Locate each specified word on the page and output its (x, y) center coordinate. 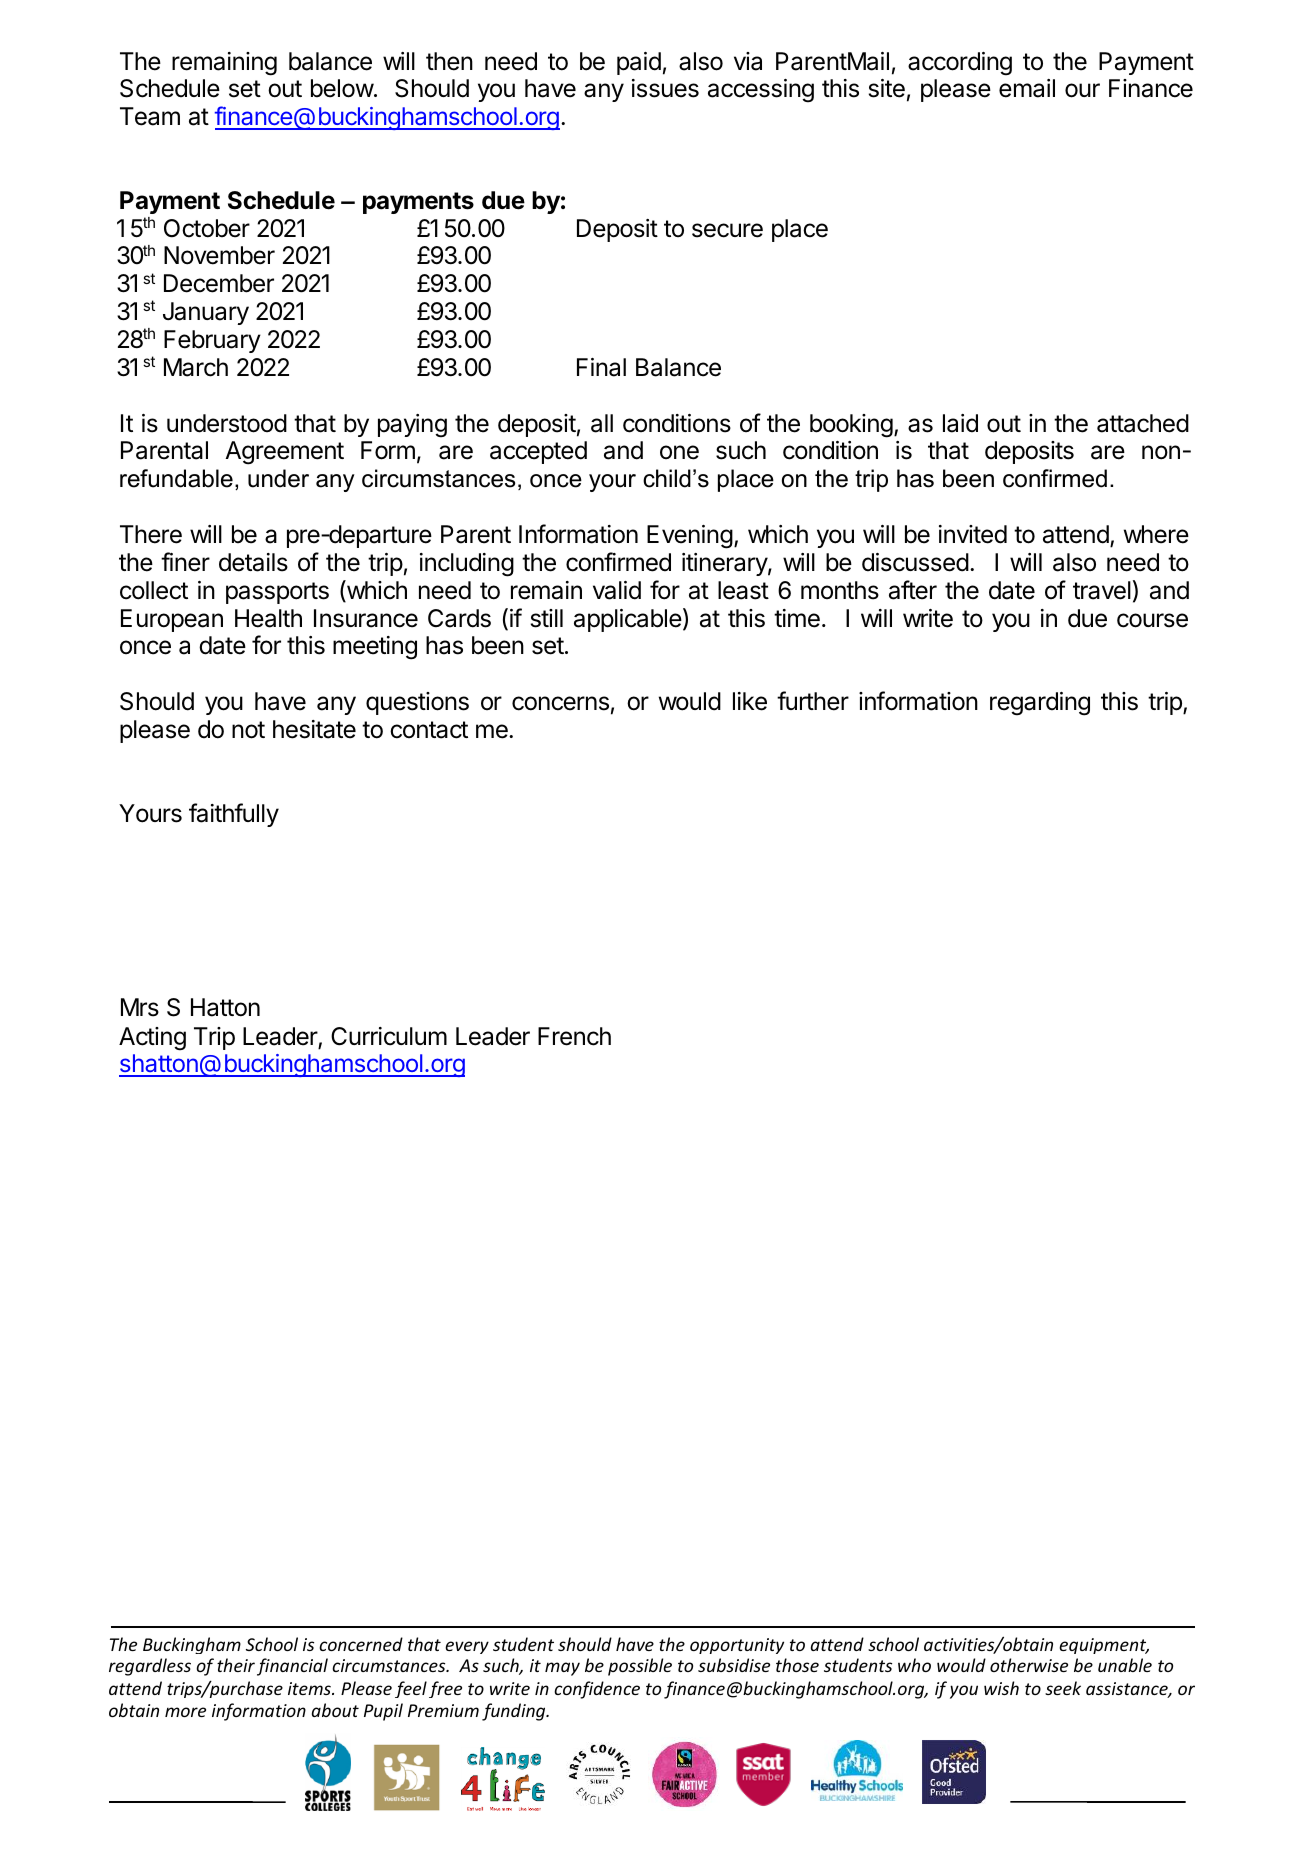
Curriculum (389, 1036)
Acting (152, 1039)
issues (665, 88)
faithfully (234, 815)
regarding (1040, 704)
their (236, 1665)
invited (973, 534)
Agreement (284, 453)
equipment (1104, 1646)
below (343, 88)
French (574, 1036)
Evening (690, 537)
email (1027, 88)
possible (640, 1667)
